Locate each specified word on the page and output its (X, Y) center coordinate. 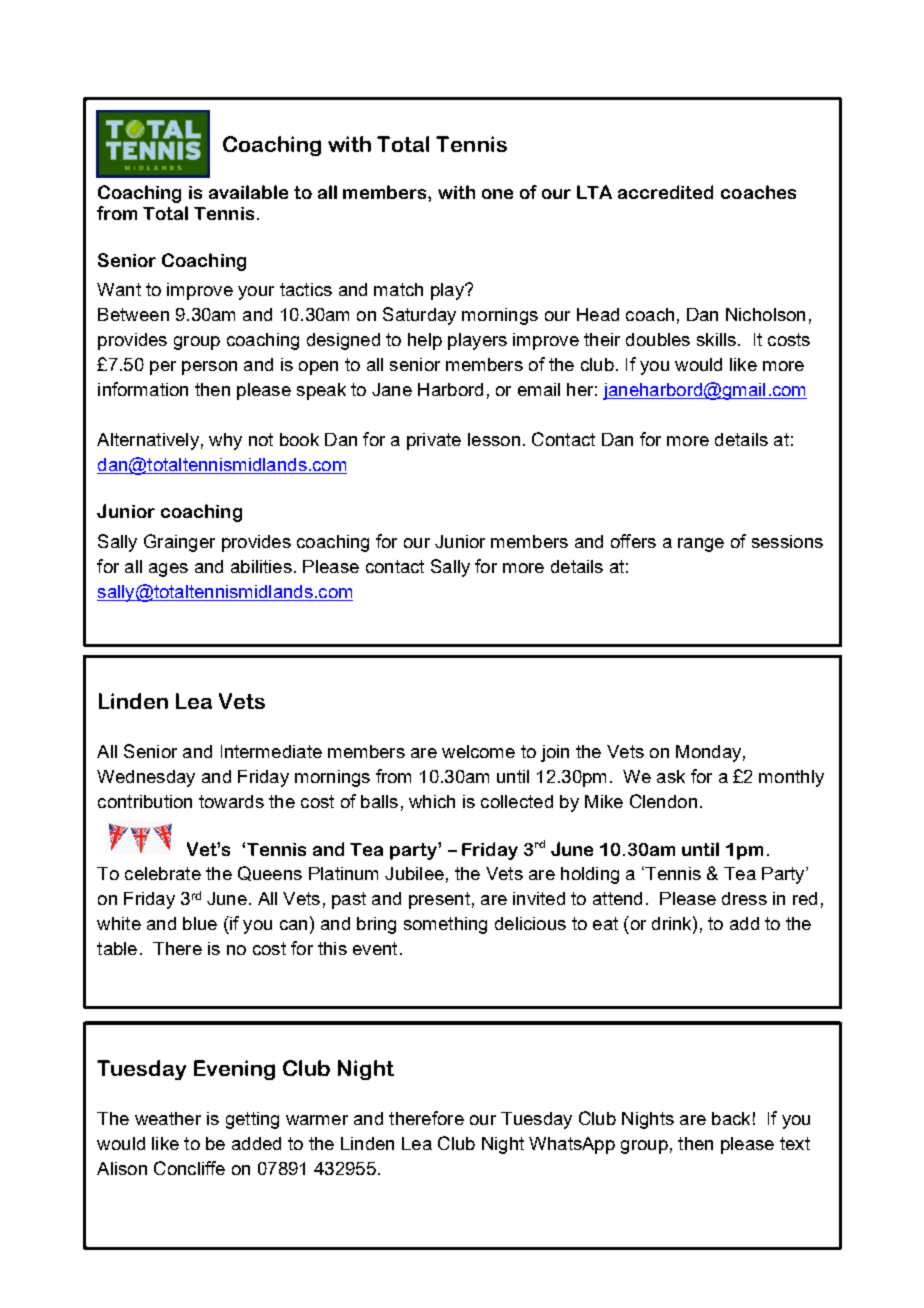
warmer (317, 1120)
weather (168, 1118)
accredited (665, 192)
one (497, 194)
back (731, 1118)
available (248, 192)
